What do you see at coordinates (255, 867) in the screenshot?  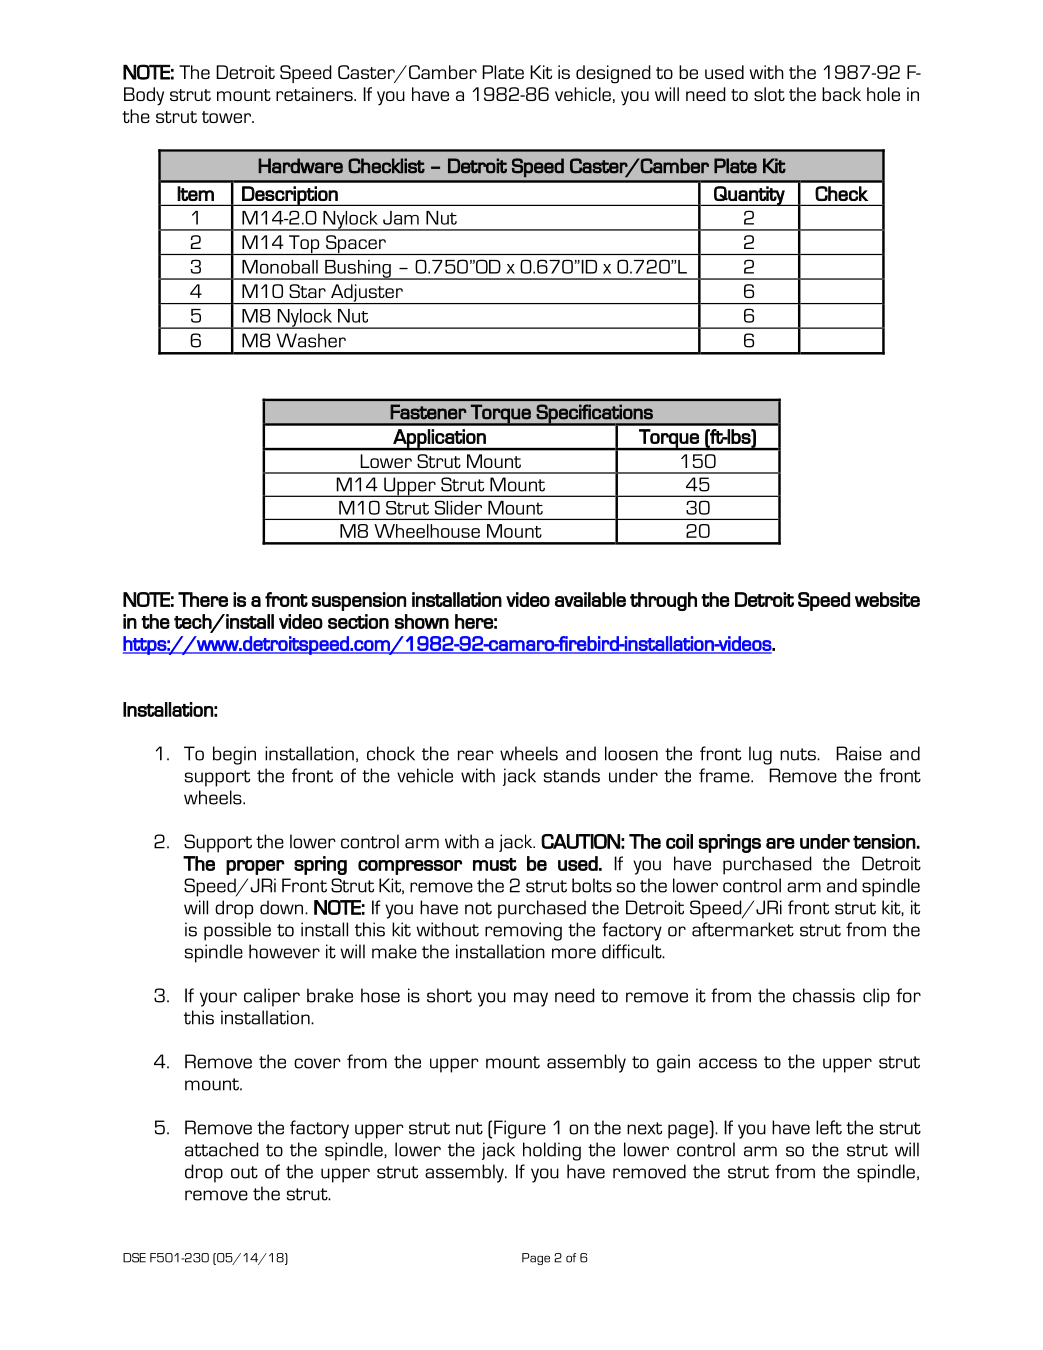 I see `proper` at bounding box center [255, 867].
